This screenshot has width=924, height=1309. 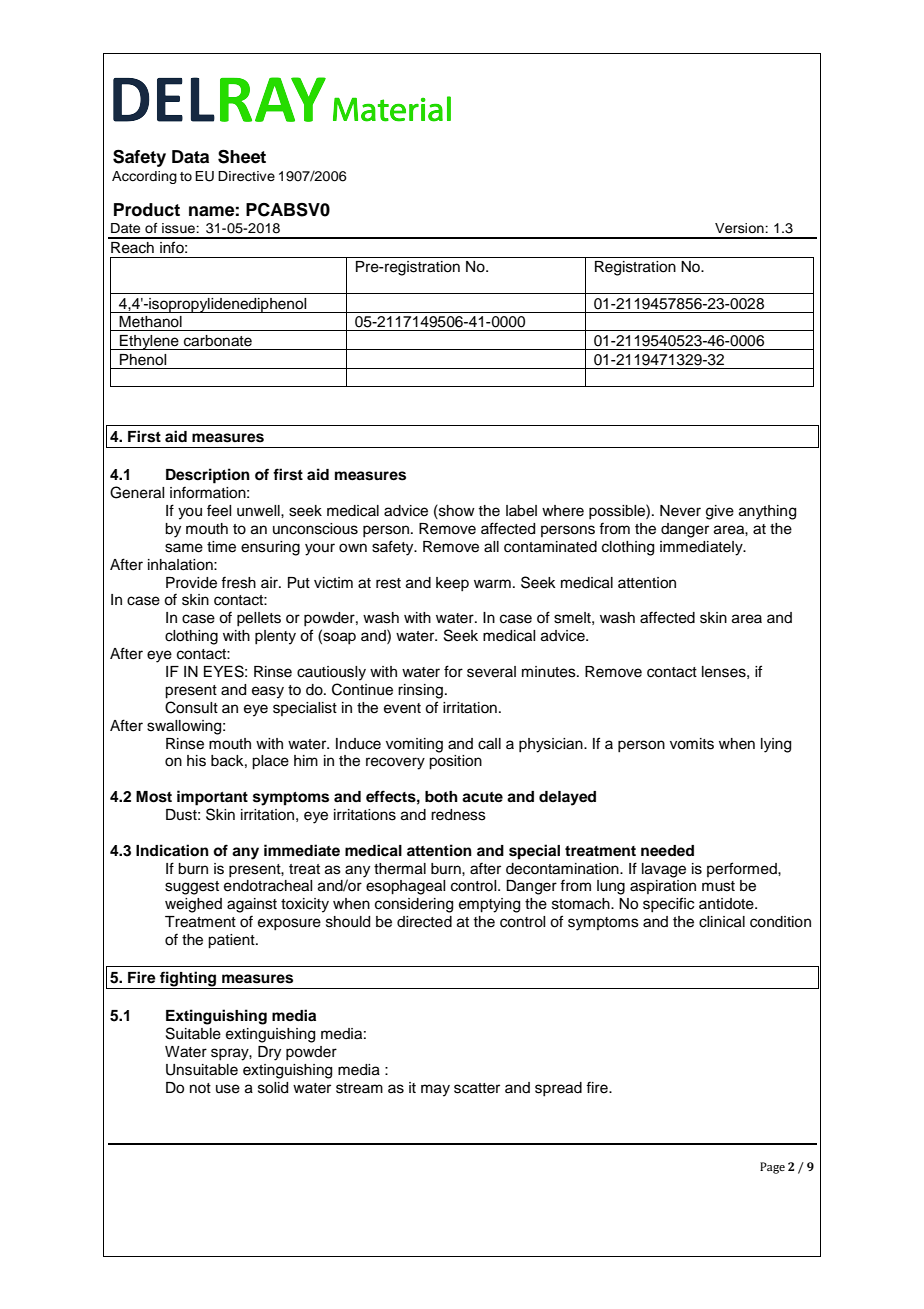 What do you see at coordinates (246, 176) in the screenshot?
I see `Directive` at bounding box center [246, 176].
